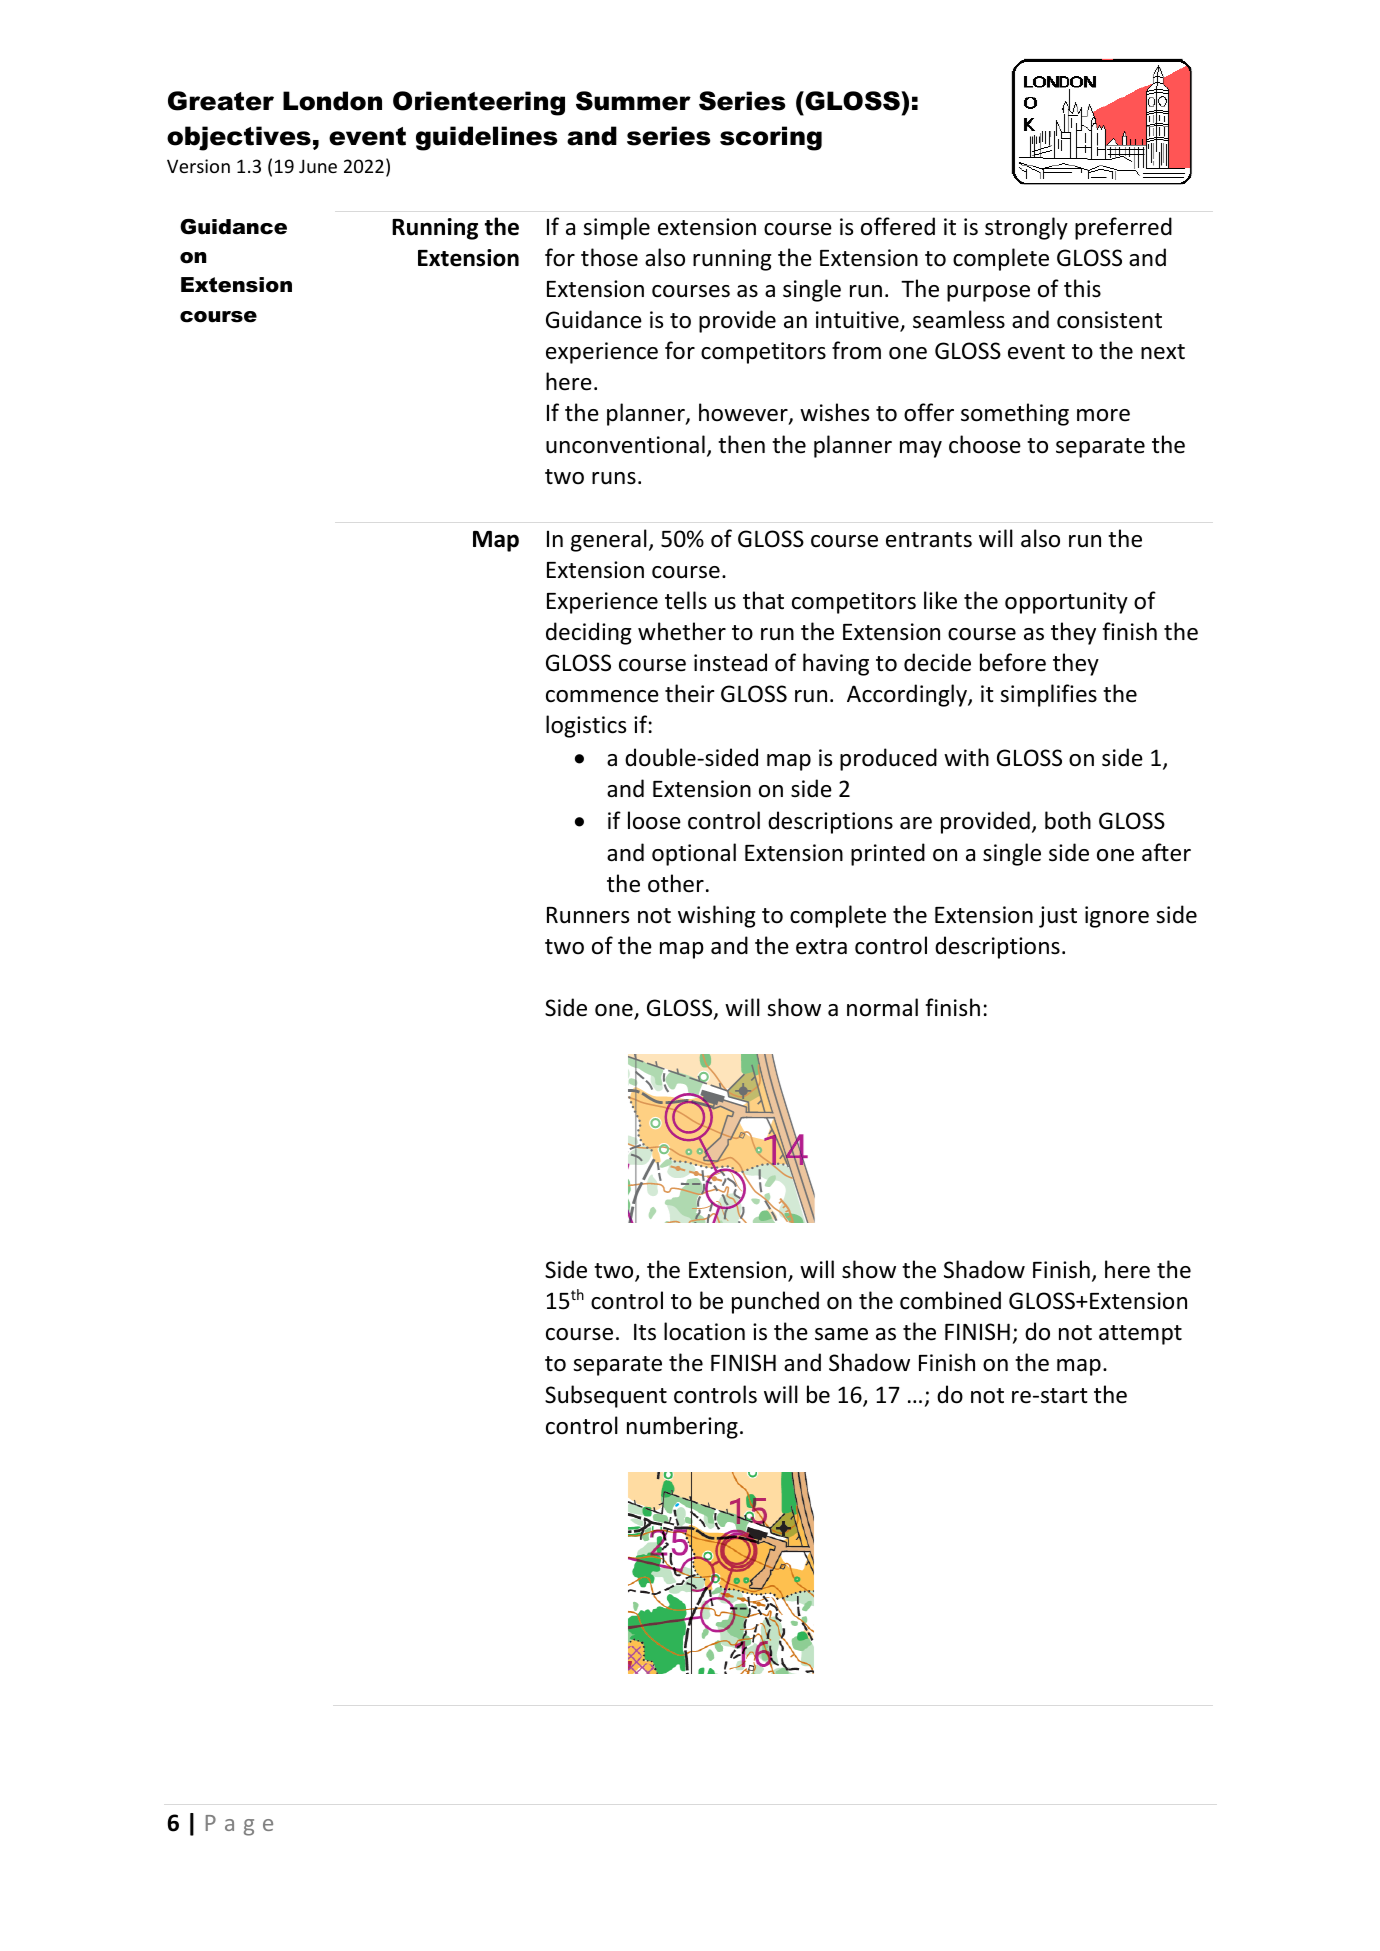  What do you see at coordinates (1068, 820) in the screenshot?
I see `both` at bounding box center [1068, 820].
